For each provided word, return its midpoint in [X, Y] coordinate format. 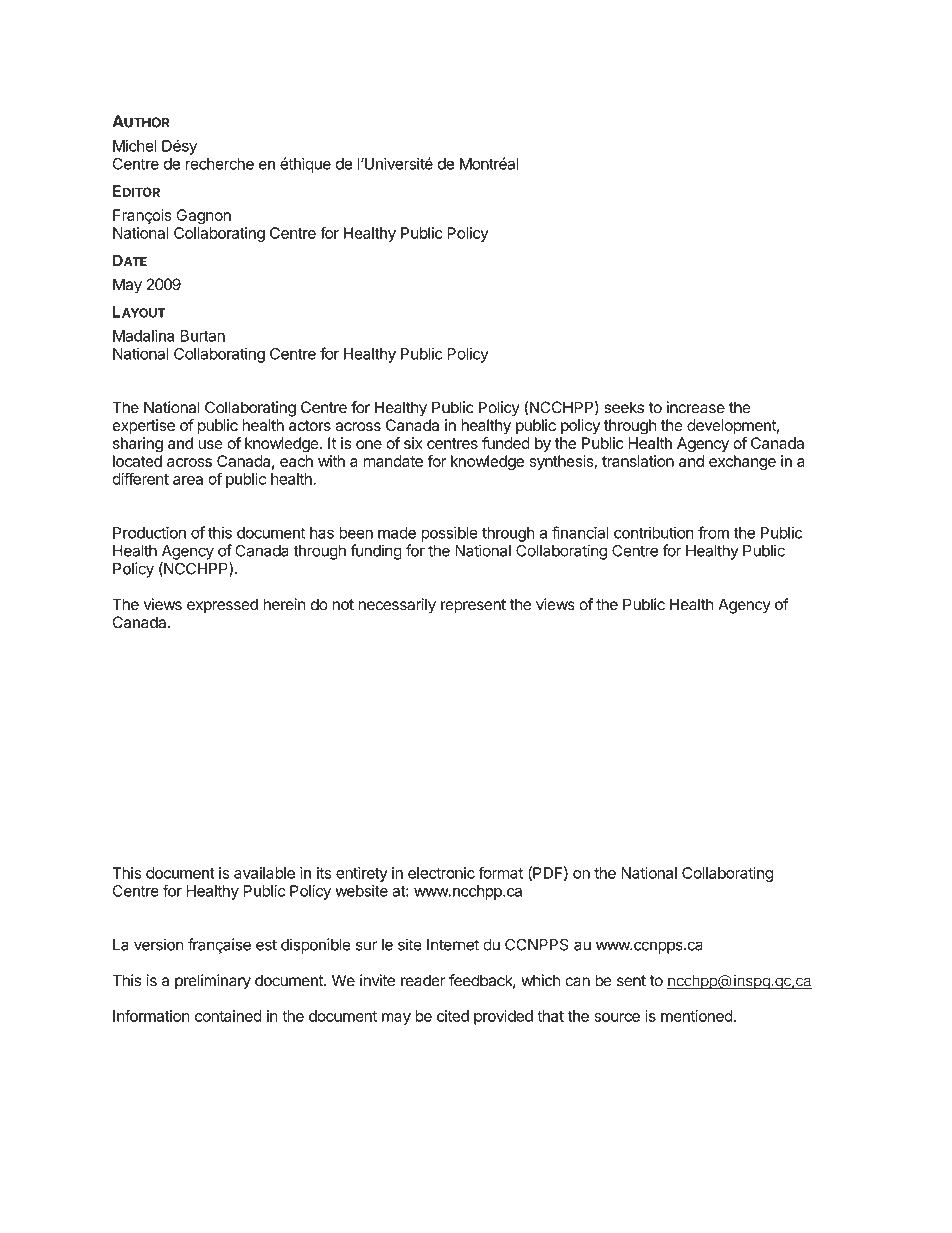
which [540, 980]
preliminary [213, 982]
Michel [135, 146]
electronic [441, 873]
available [264, 873]
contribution [654, 532]
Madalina [143, 335]
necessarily [397, 606]
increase [696, 407]
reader [423, 980]
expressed [222, 606]
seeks [624, 407]
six [413, 443]
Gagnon [203, 217]
